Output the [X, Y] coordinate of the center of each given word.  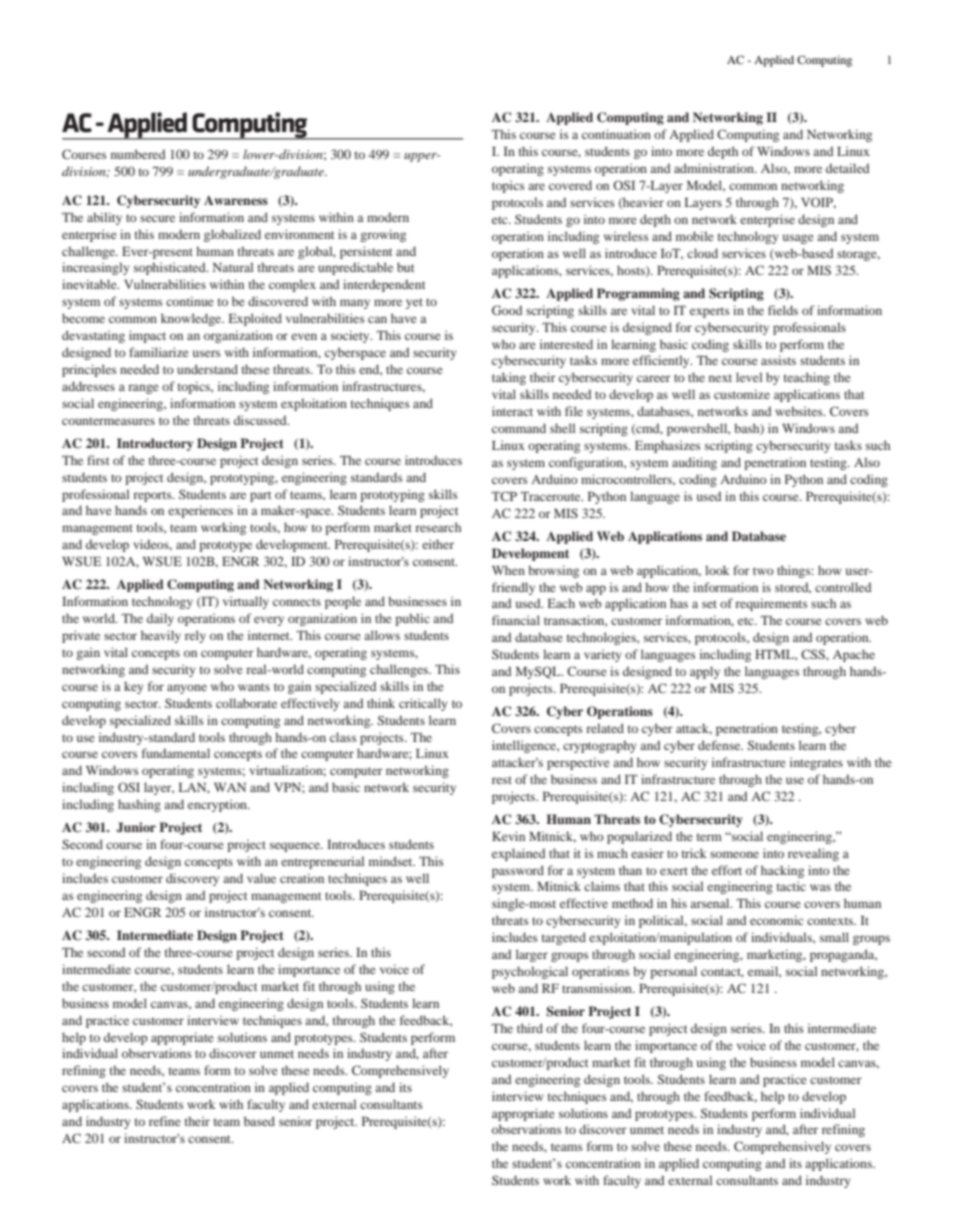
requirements [771, 604]
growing [383, 235]
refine [165, 1121]
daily [160, 619]
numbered [138, 154]
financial [516, 620]
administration [715, 168]
